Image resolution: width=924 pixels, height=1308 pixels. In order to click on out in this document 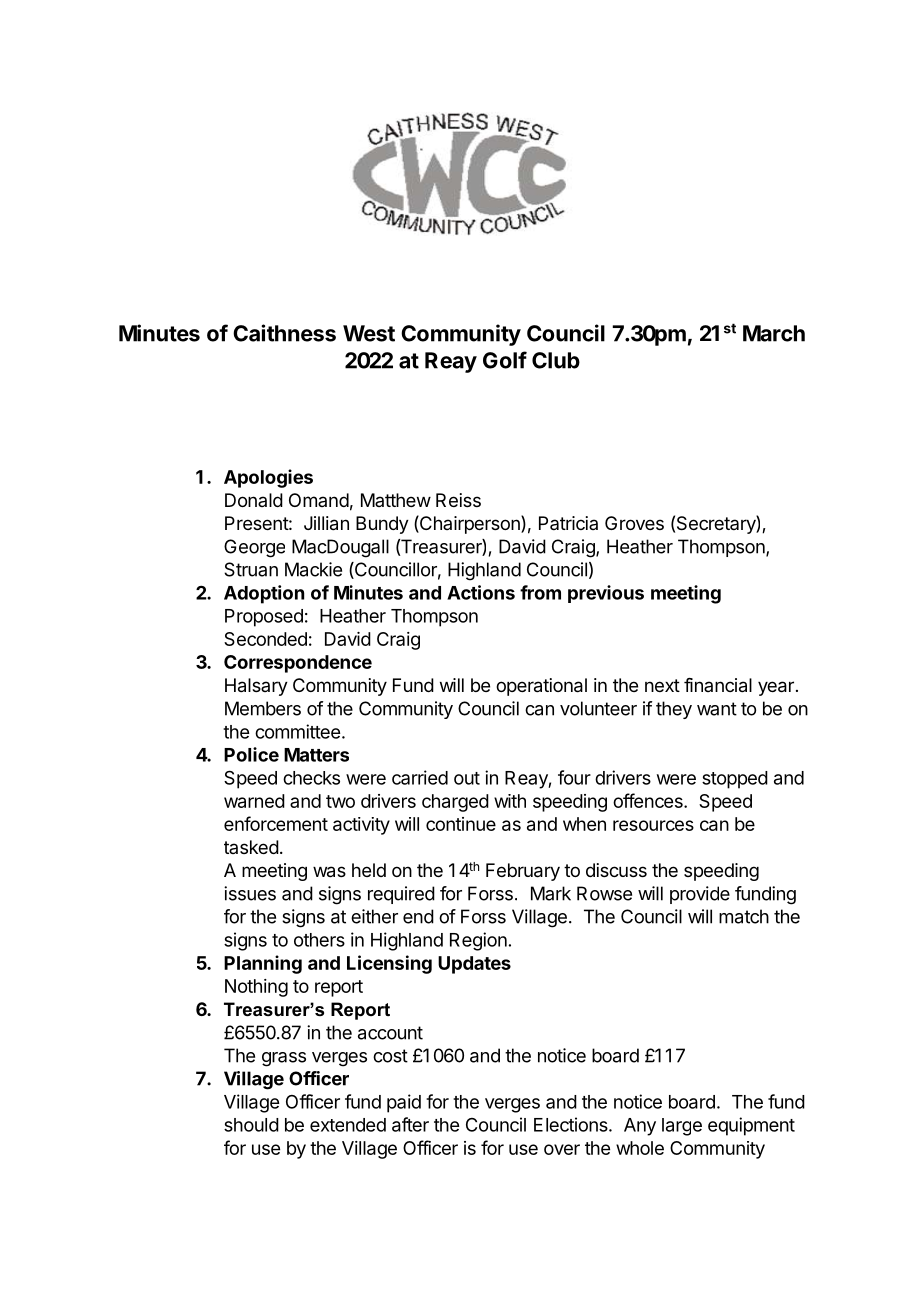, I will do `click(467, 778)`.
